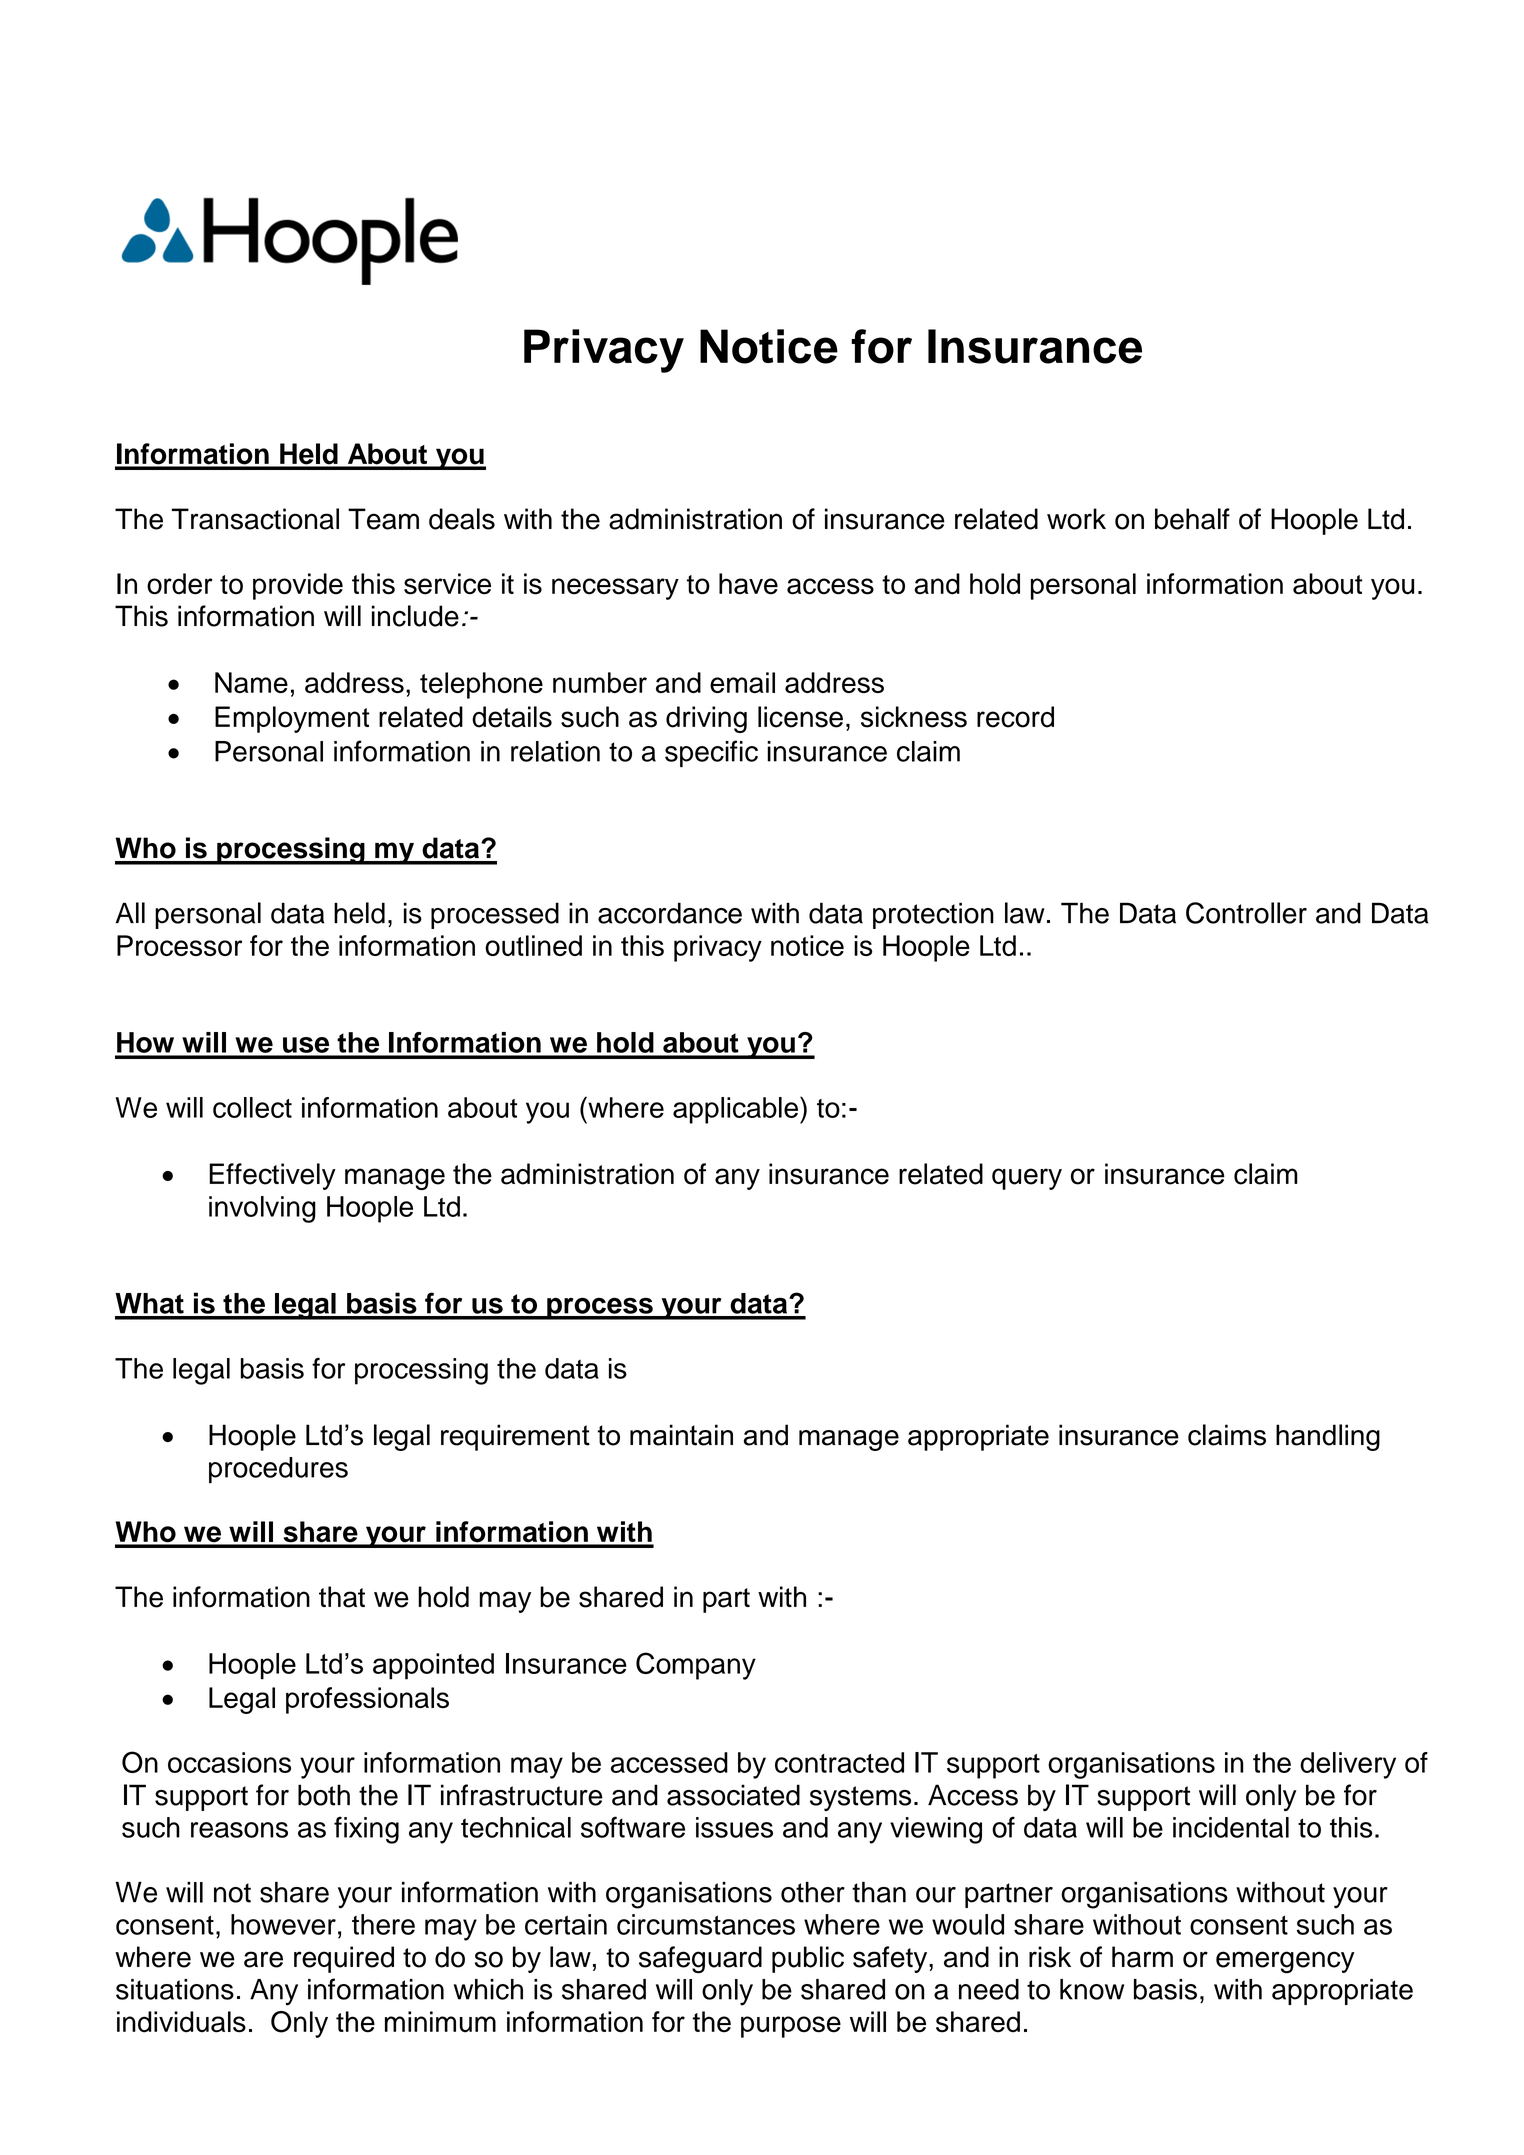 The width and height of the screenshot is (1524, 2155). I want to click on handling, so click(1328, 1437).
